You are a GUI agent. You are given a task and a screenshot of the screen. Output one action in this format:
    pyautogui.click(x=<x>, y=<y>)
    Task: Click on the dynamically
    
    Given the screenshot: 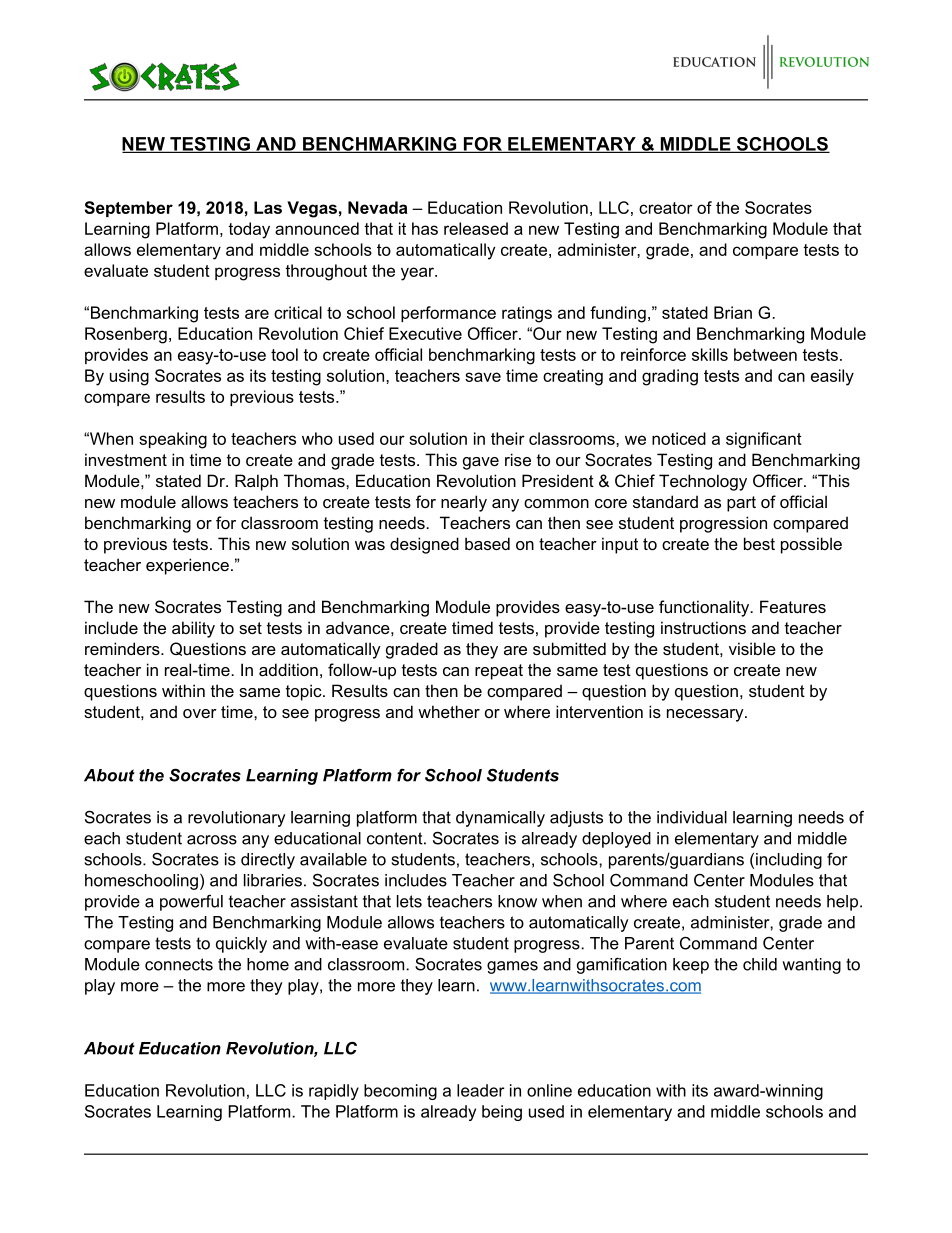 What is the action you would take?
    pyautogui.click(x=500, y=819)
